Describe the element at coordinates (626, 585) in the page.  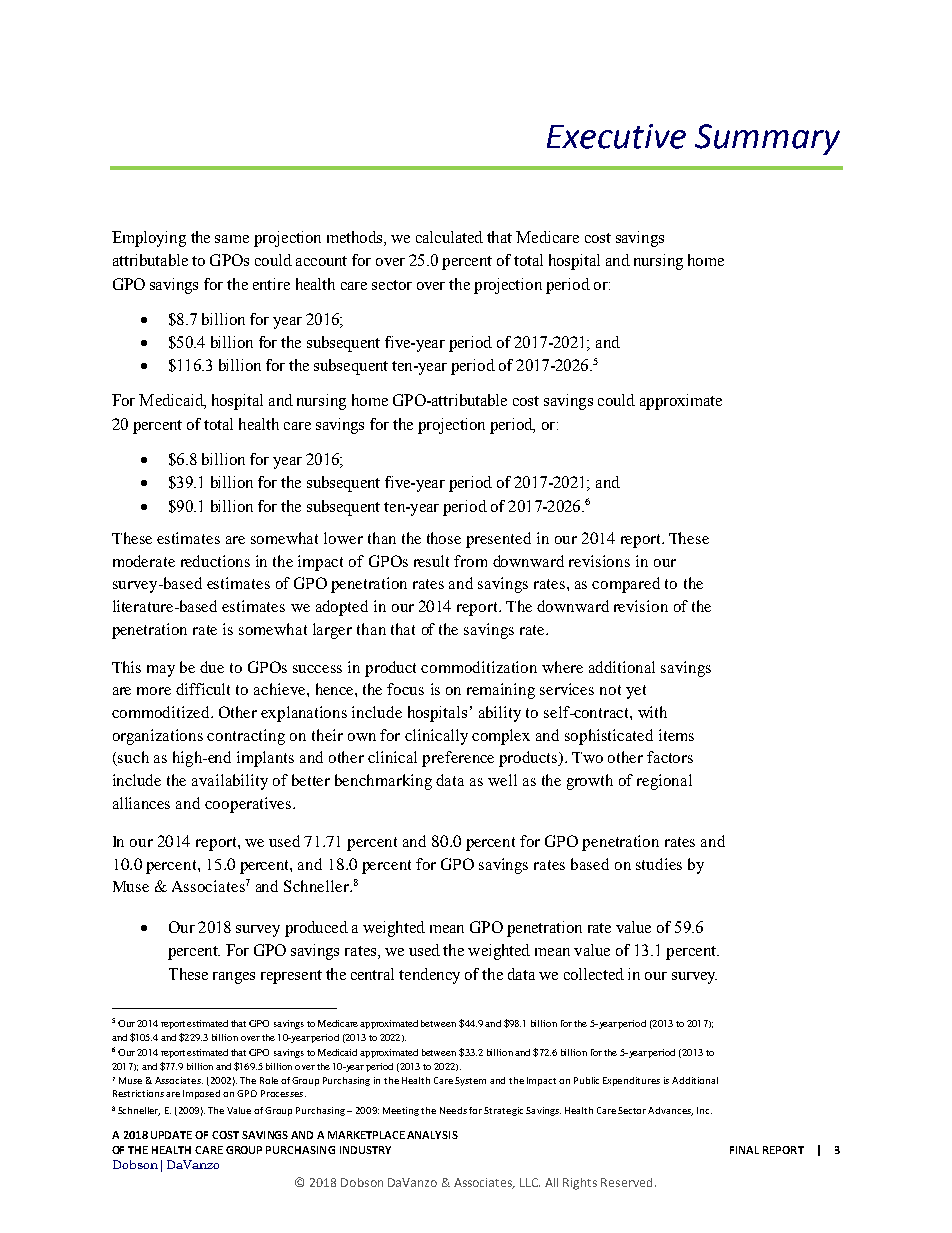
I see `compared` at that location.
